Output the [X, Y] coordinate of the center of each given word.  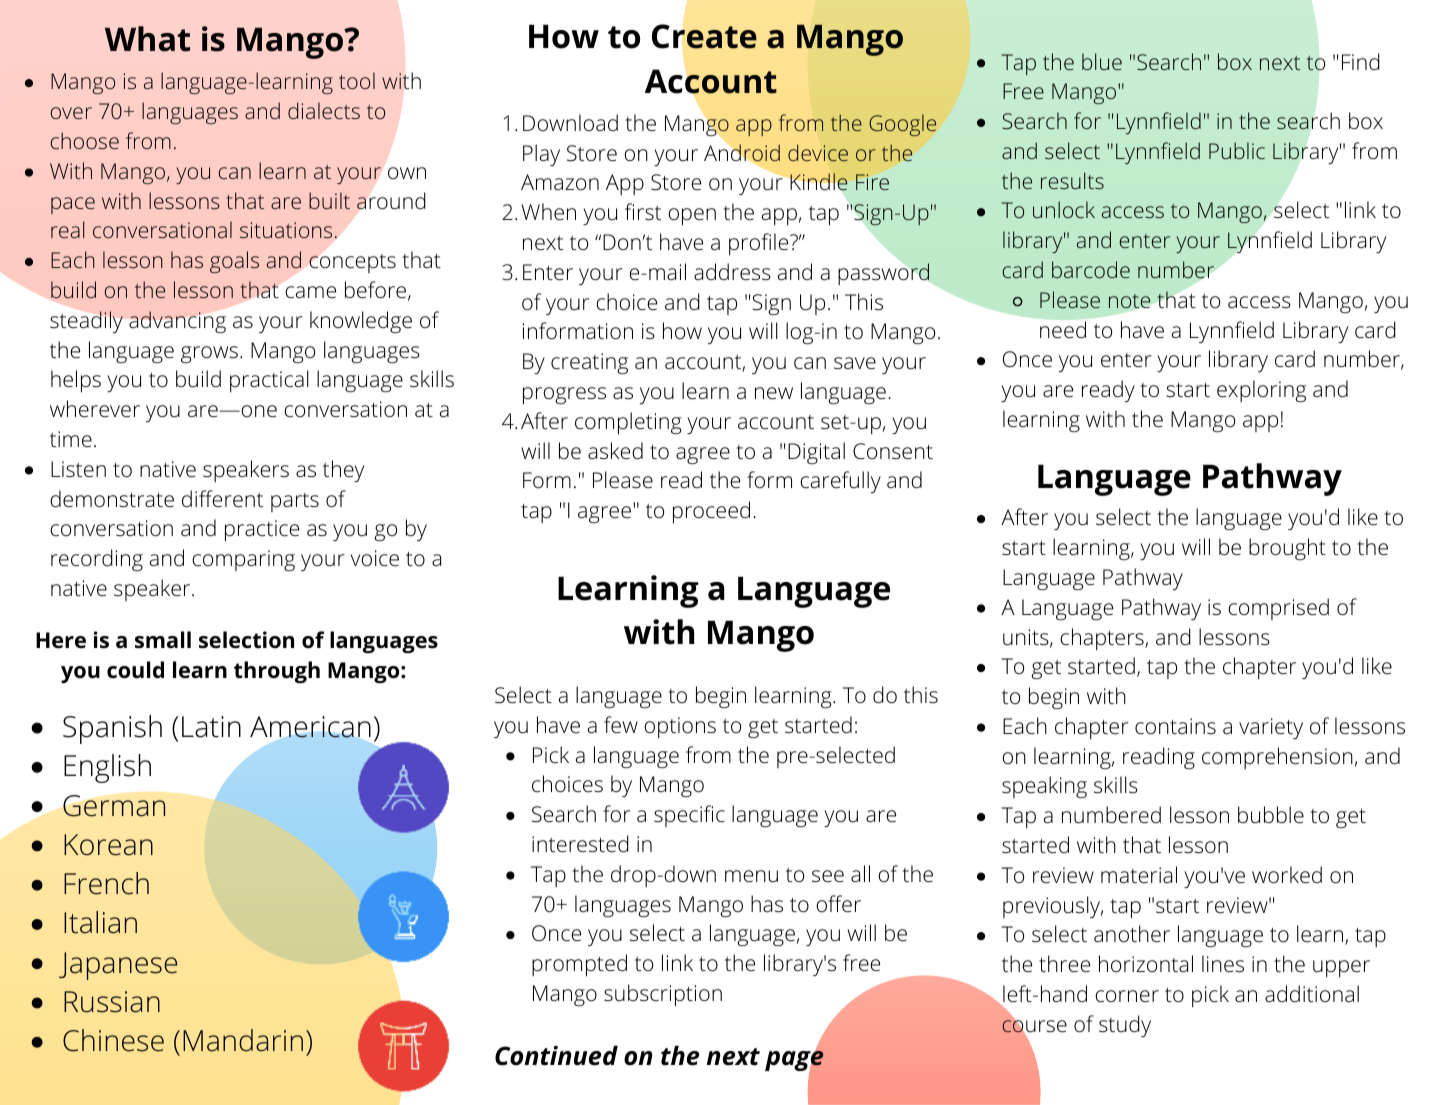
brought [1287, 549]
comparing [243, 560]
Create [704, 36]
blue [1102, 61]
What [147, 39]
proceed [711, 512]
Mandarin [243, 1040]
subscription [663, 995]
